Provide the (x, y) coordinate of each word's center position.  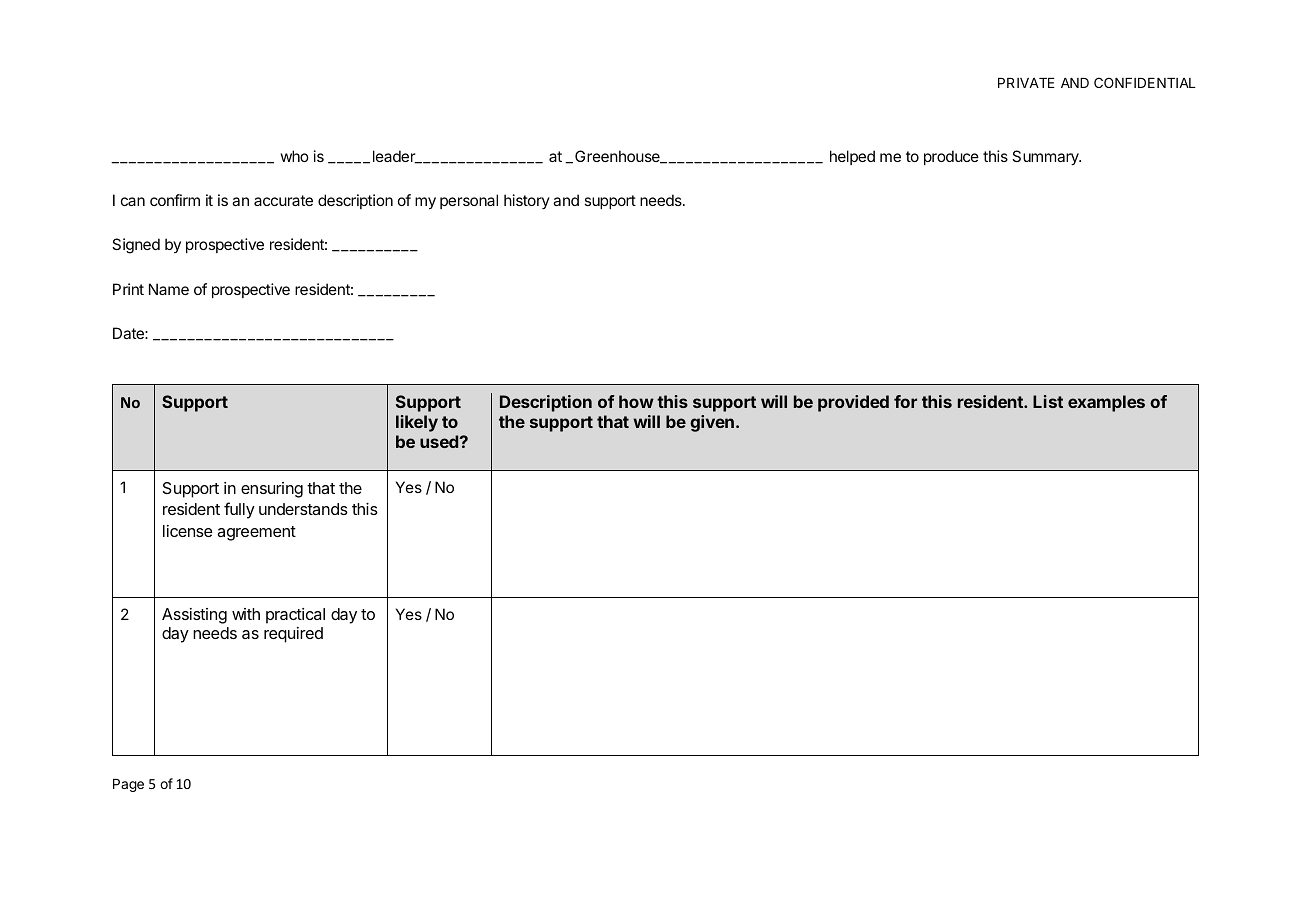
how (636, 401)
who (294, 156)
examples (1106, 403)
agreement (256, 533)
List (1048, 401)
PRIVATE (1026, 83)
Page (128, 785)
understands (303, 509)
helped (852, 157)
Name (169, 289)
